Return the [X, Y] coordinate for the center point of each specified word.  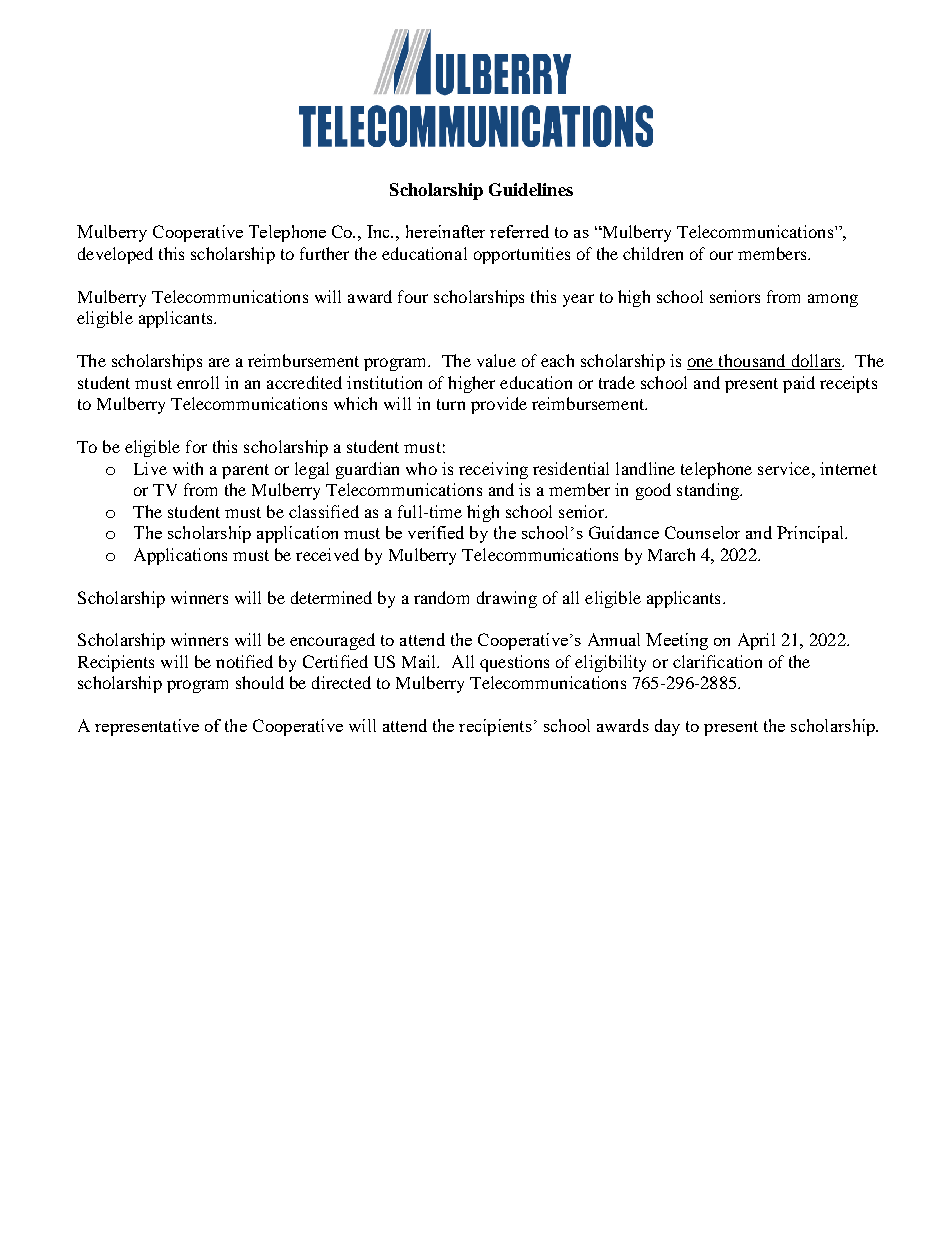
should [260, 682]
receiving [493, 470]
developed [115, 255]
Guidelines [531, 189]
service [784, 468]
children [653, 253]
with [188, 468]
